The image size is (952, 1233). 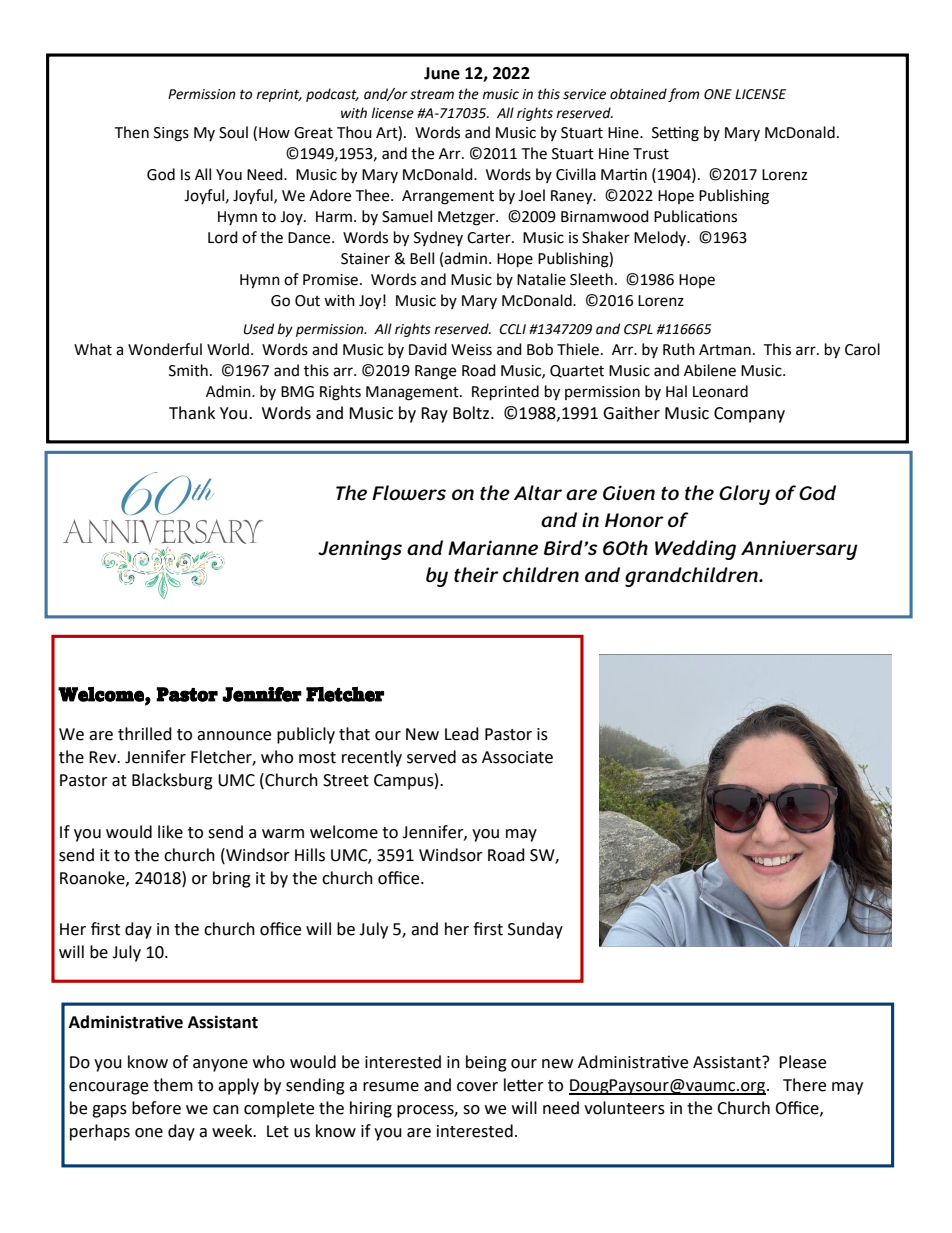 What do you see at coordinates (173, 1085) in the screenshot?
I see `them` at bounding box center [173, 1085].
